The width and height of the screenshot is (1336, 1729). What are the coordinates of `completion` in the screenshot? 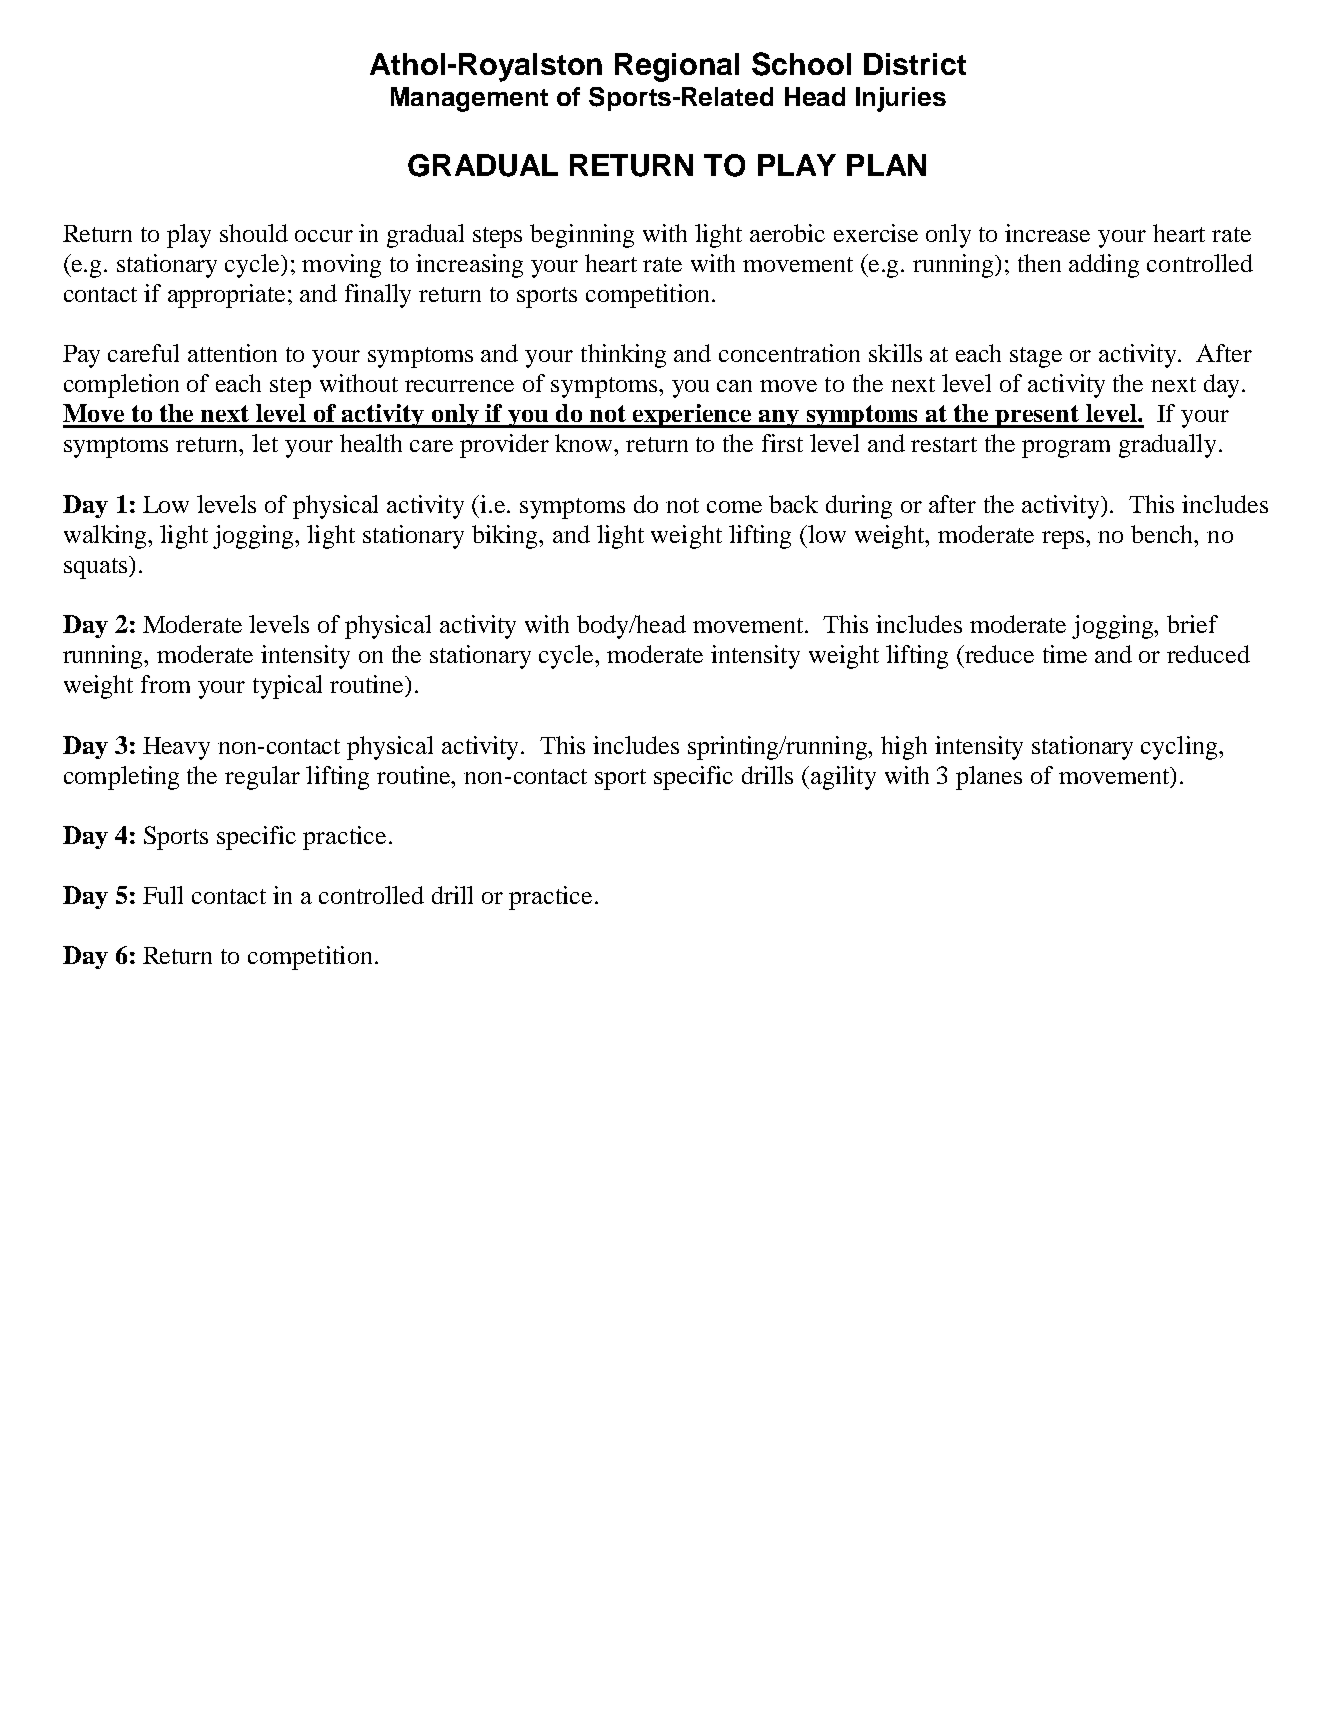 It's located at (121, 386).
